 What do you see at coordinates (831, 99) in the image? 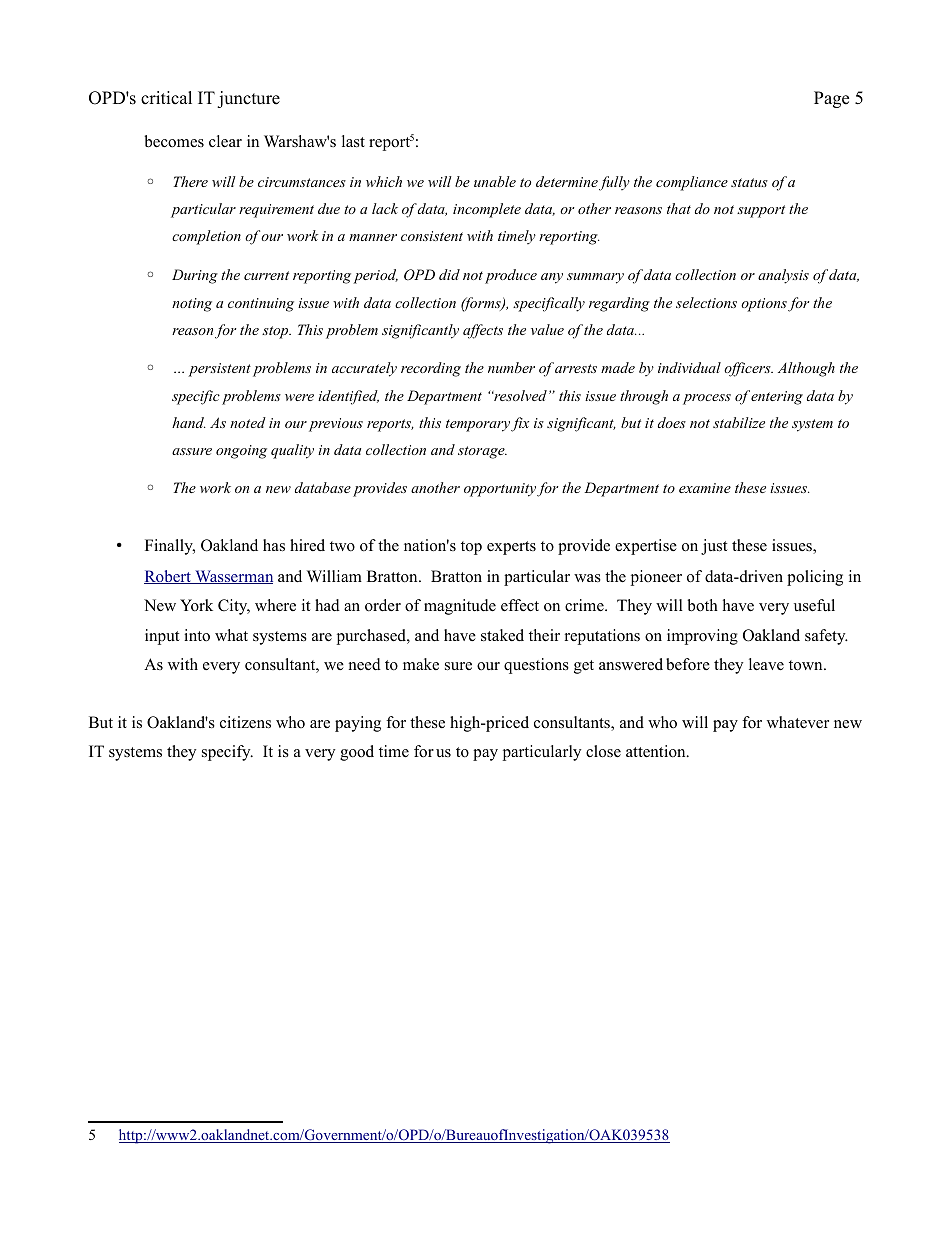
I see `Page` at bounding box center [831, 99].
